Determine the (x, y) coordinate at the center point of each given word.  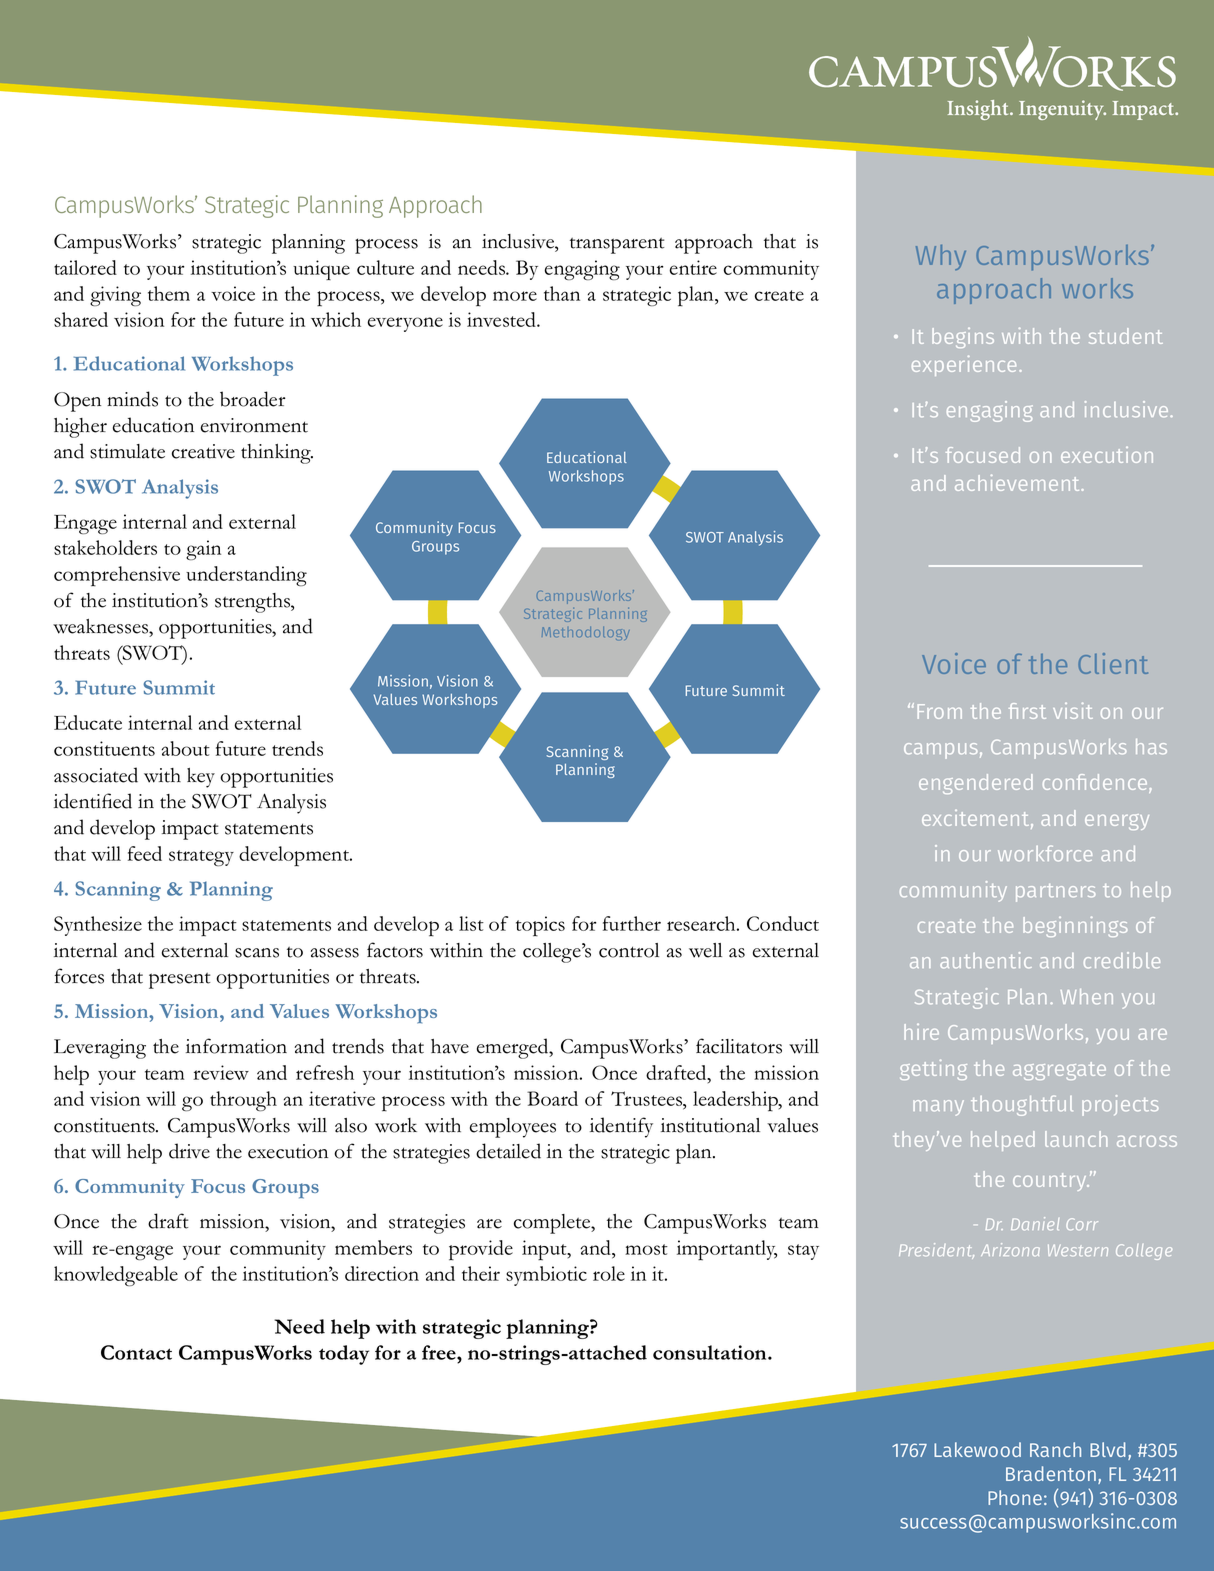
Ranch (1055, 1449)
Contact (136, 1352)
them (169, 293)
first (1027, 711)
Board (552, 1098)
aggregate (1059, 1071)
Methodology (586, 633)
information (236, 1046)
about (186, 748)
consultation (711, 1352)
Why (941, 257)
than (562, 293)
